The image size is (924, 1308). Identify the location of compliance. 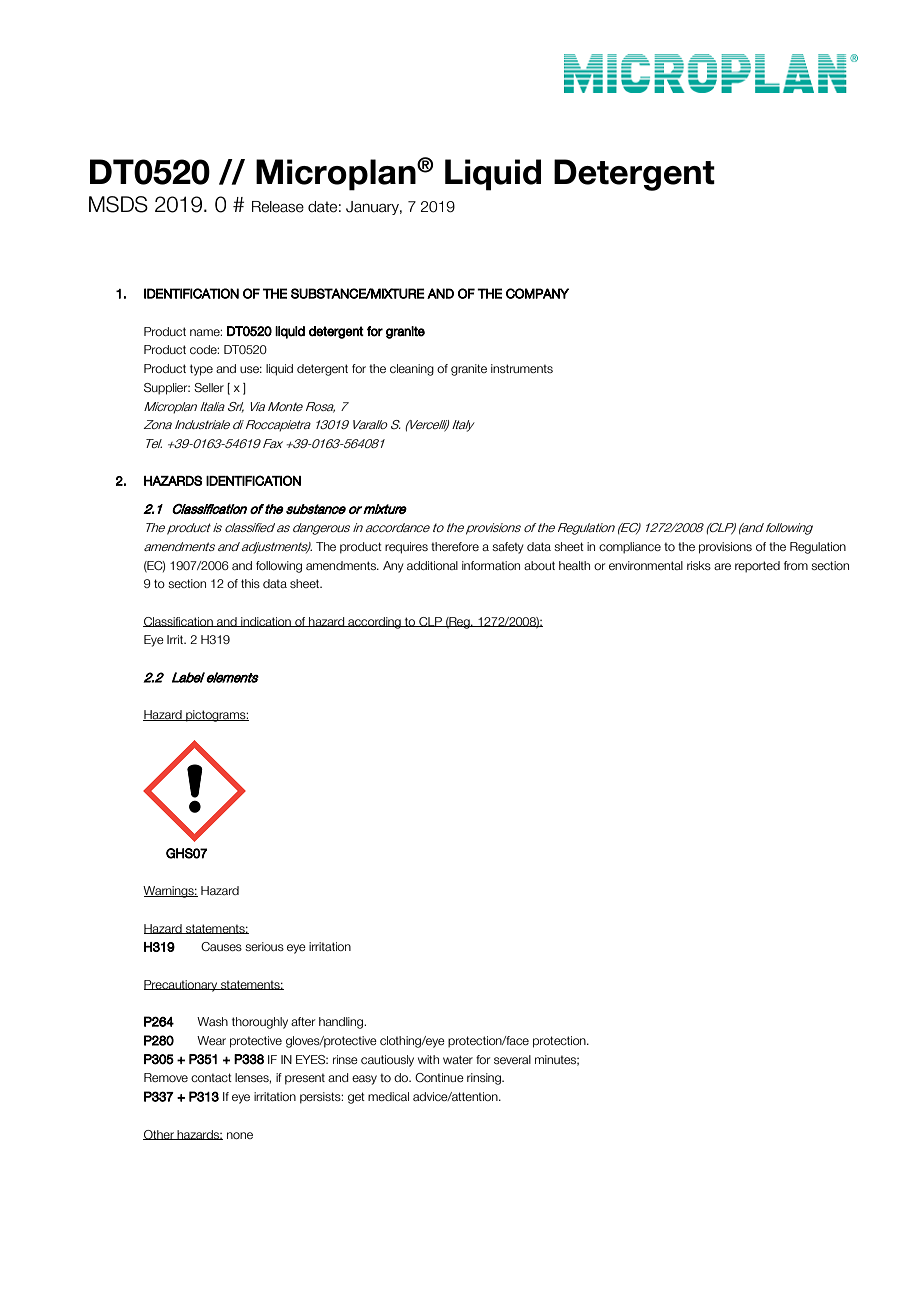
(630, 548).
